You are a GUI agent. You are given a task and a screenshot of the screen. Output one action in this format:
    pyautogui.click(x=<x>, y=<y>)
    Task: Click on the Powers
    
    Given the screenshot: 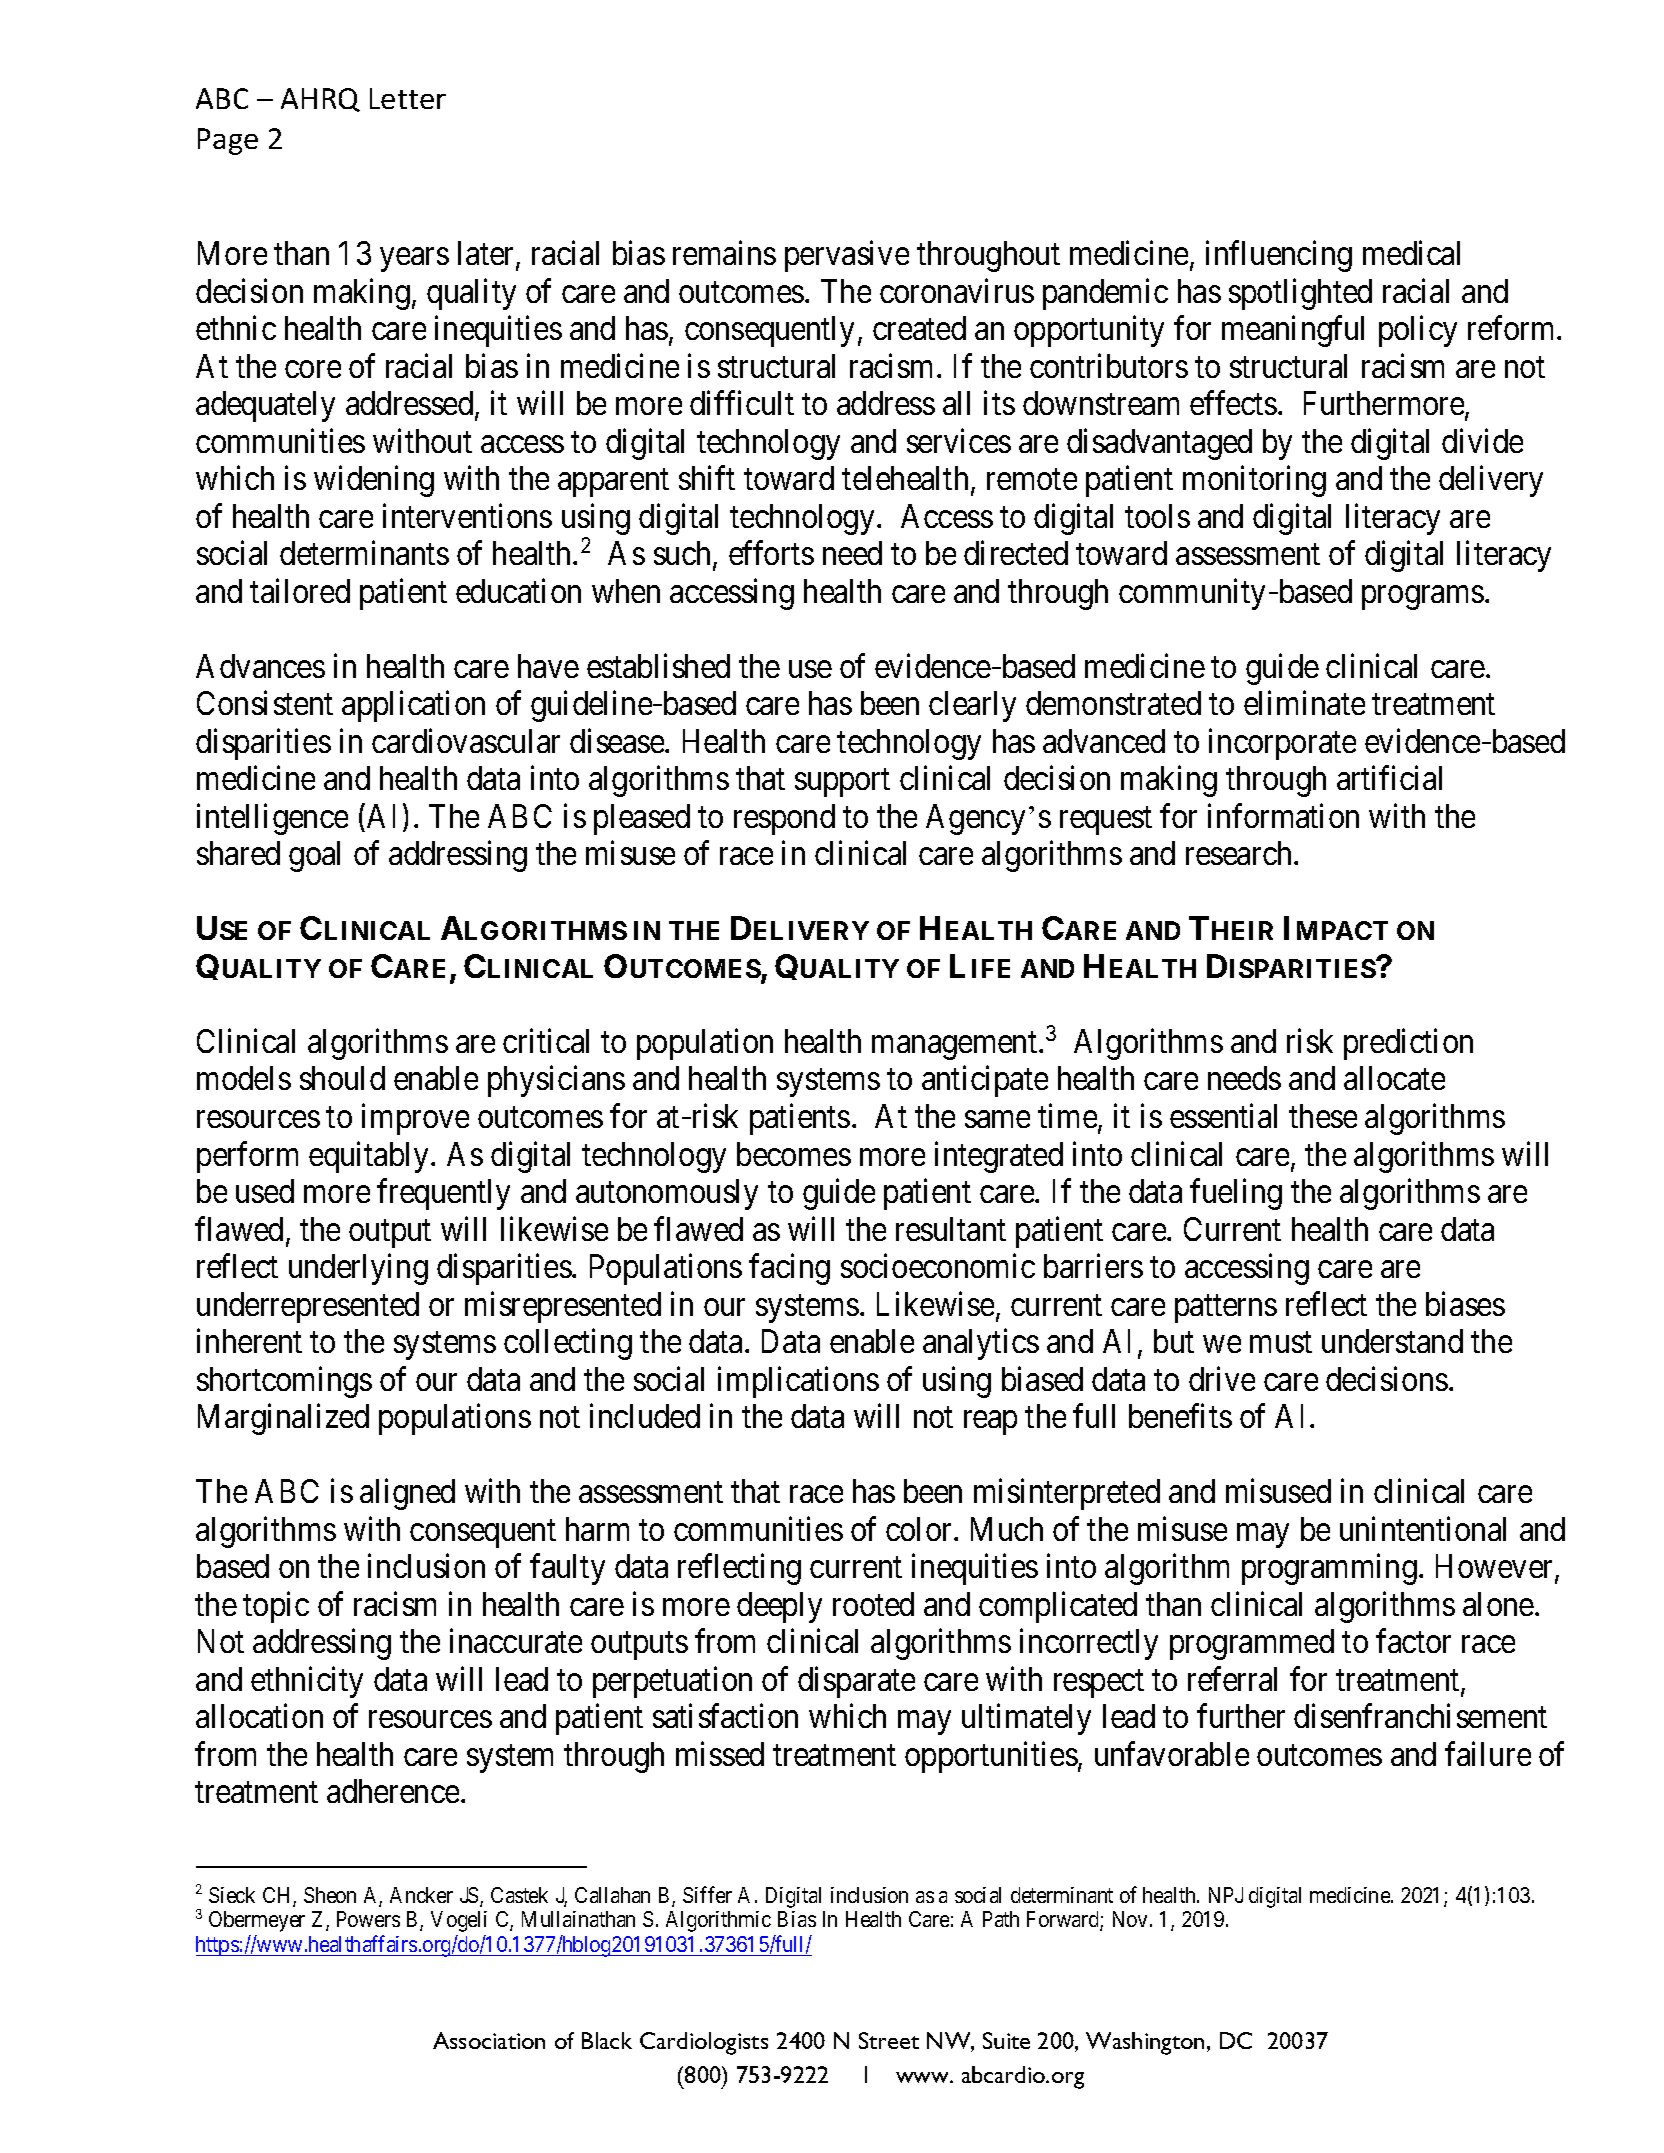 What is the action you would take?
    pyautogui.click(x=368, y=1919)
